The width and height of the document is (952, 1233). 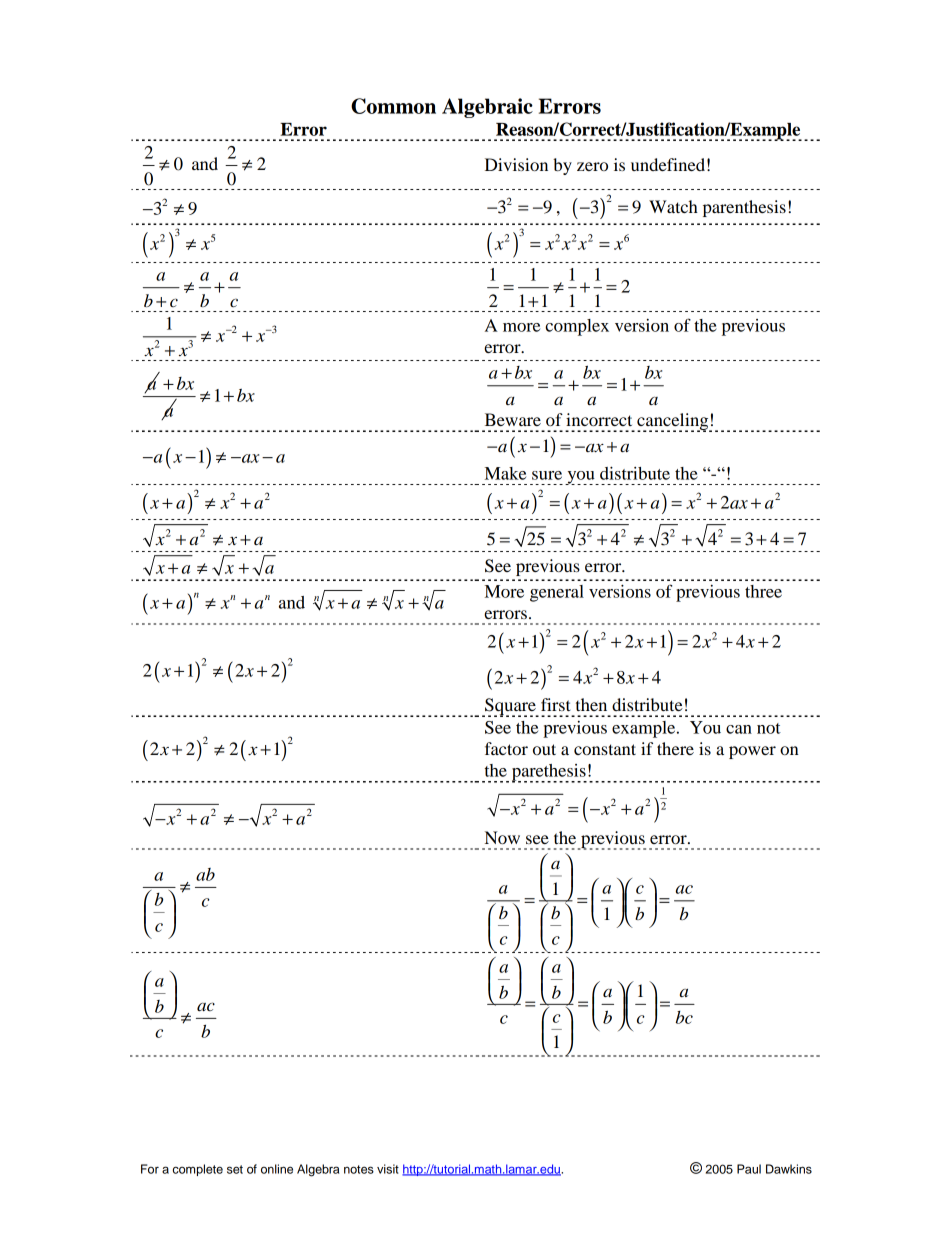 I want to click on Paul, so click(x=749, y=1169).
